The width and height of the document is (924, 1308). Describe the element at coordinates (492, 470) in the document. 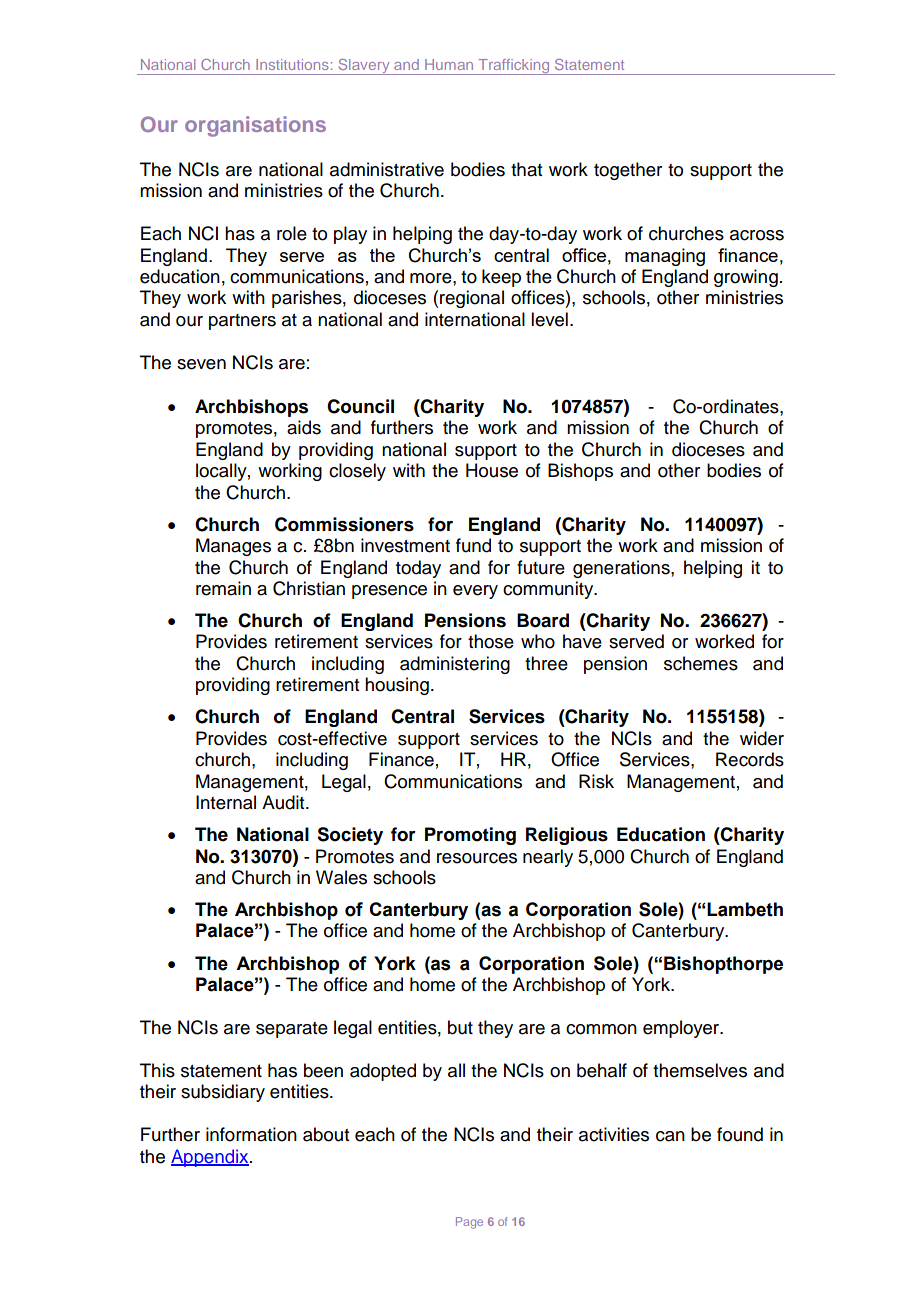

I see `House` at that location.
